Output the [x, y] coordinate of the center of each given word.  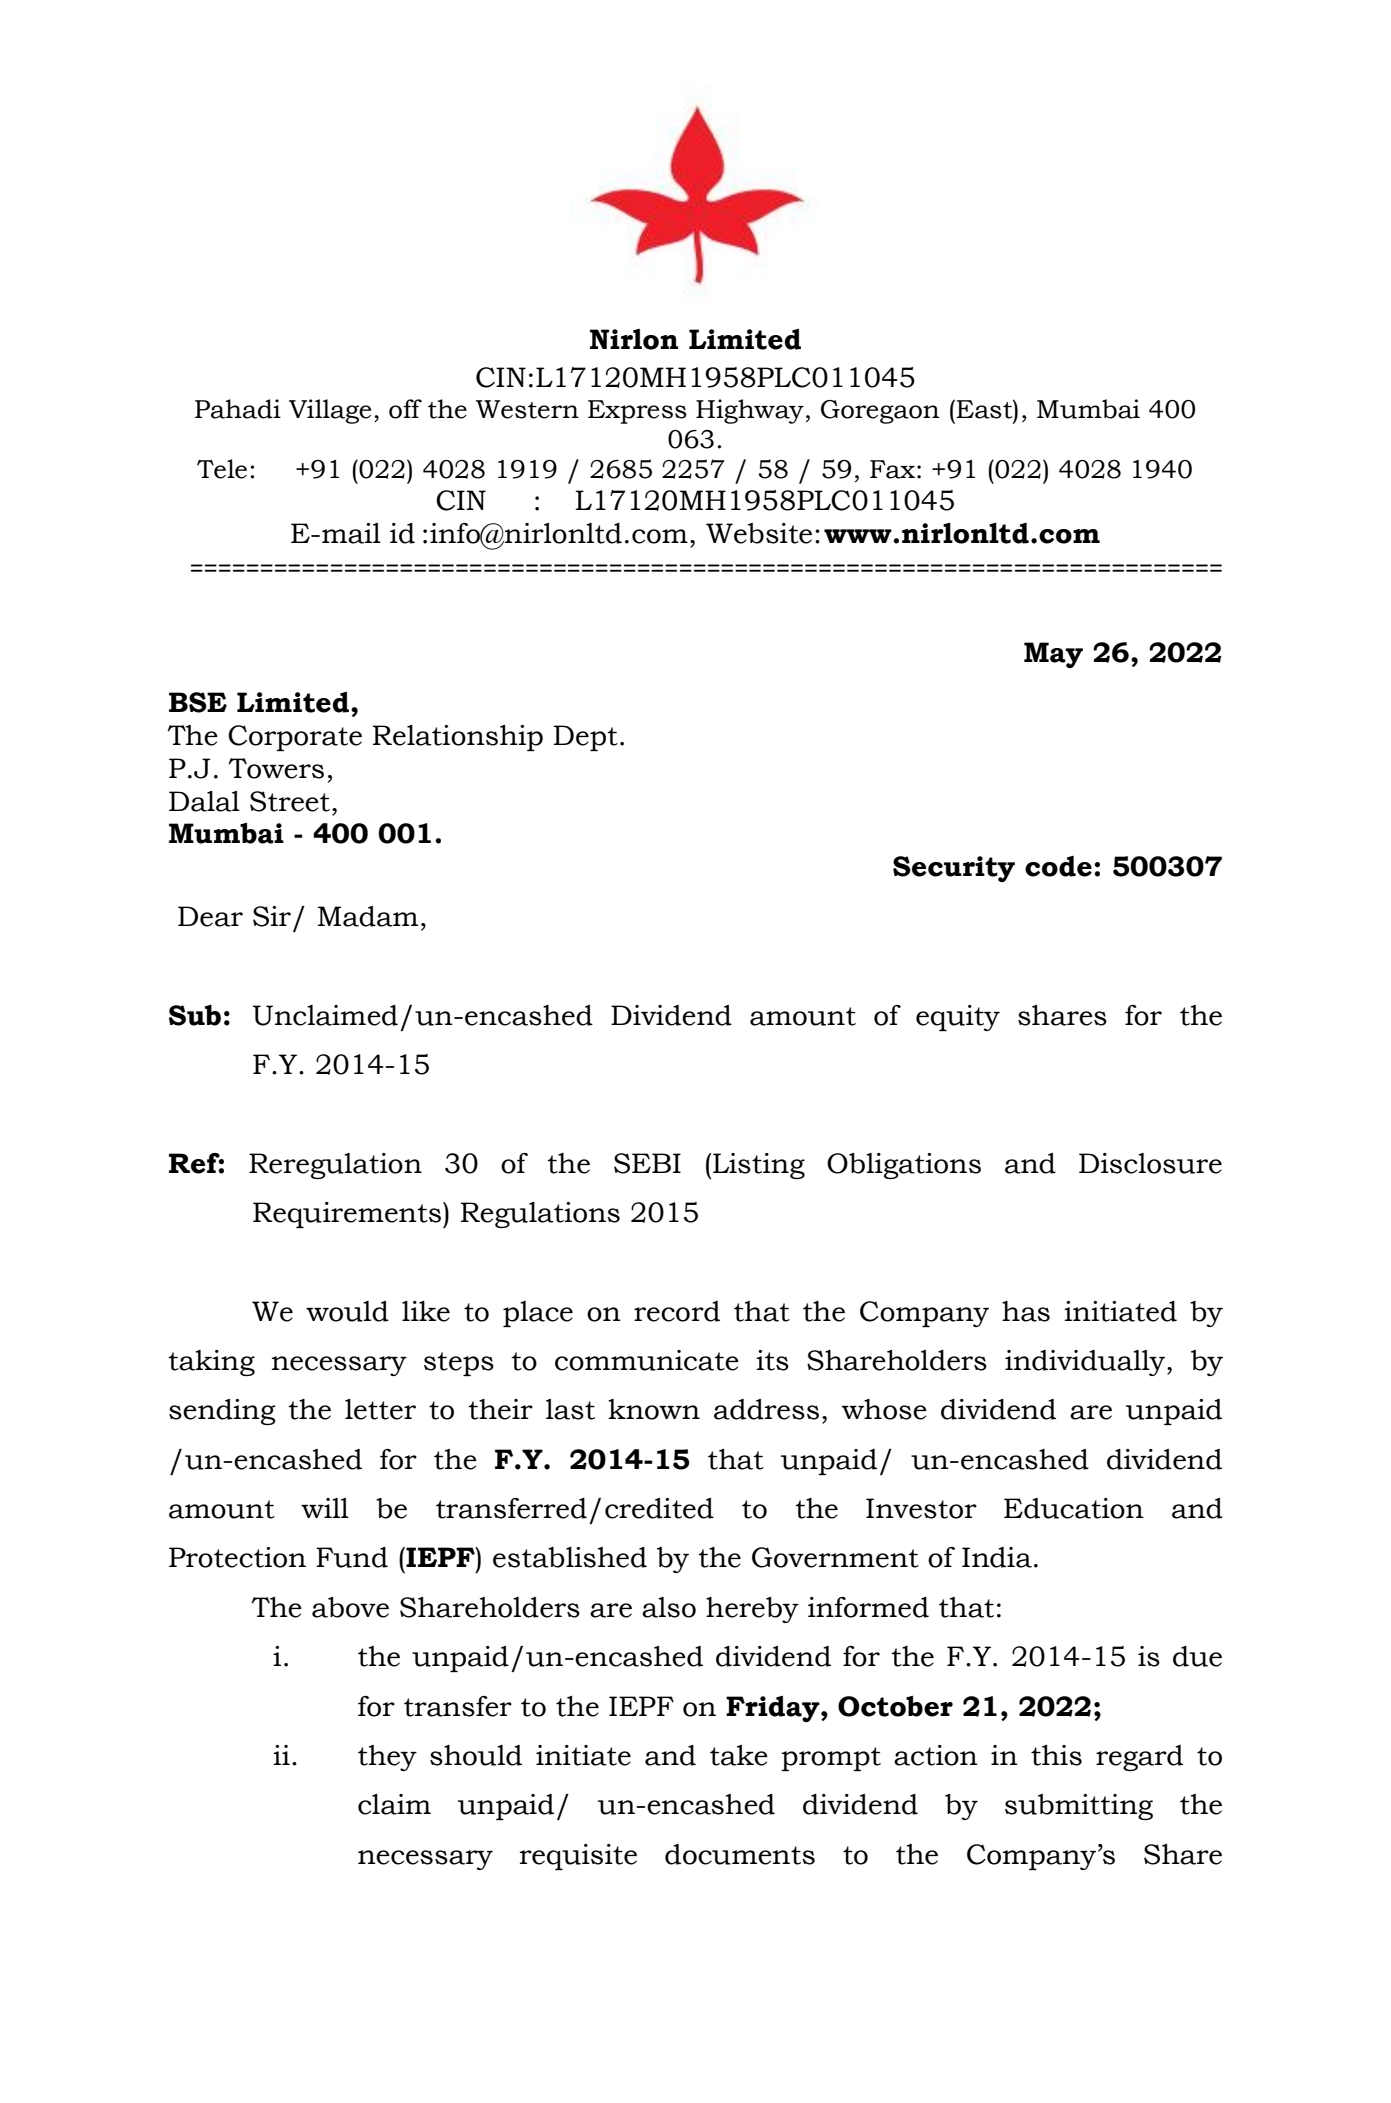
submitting [1079, 1807]
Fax [892, 469]
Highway [750, 411]
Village [330, 411]
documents [740, 1854]
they [387, 1758]
